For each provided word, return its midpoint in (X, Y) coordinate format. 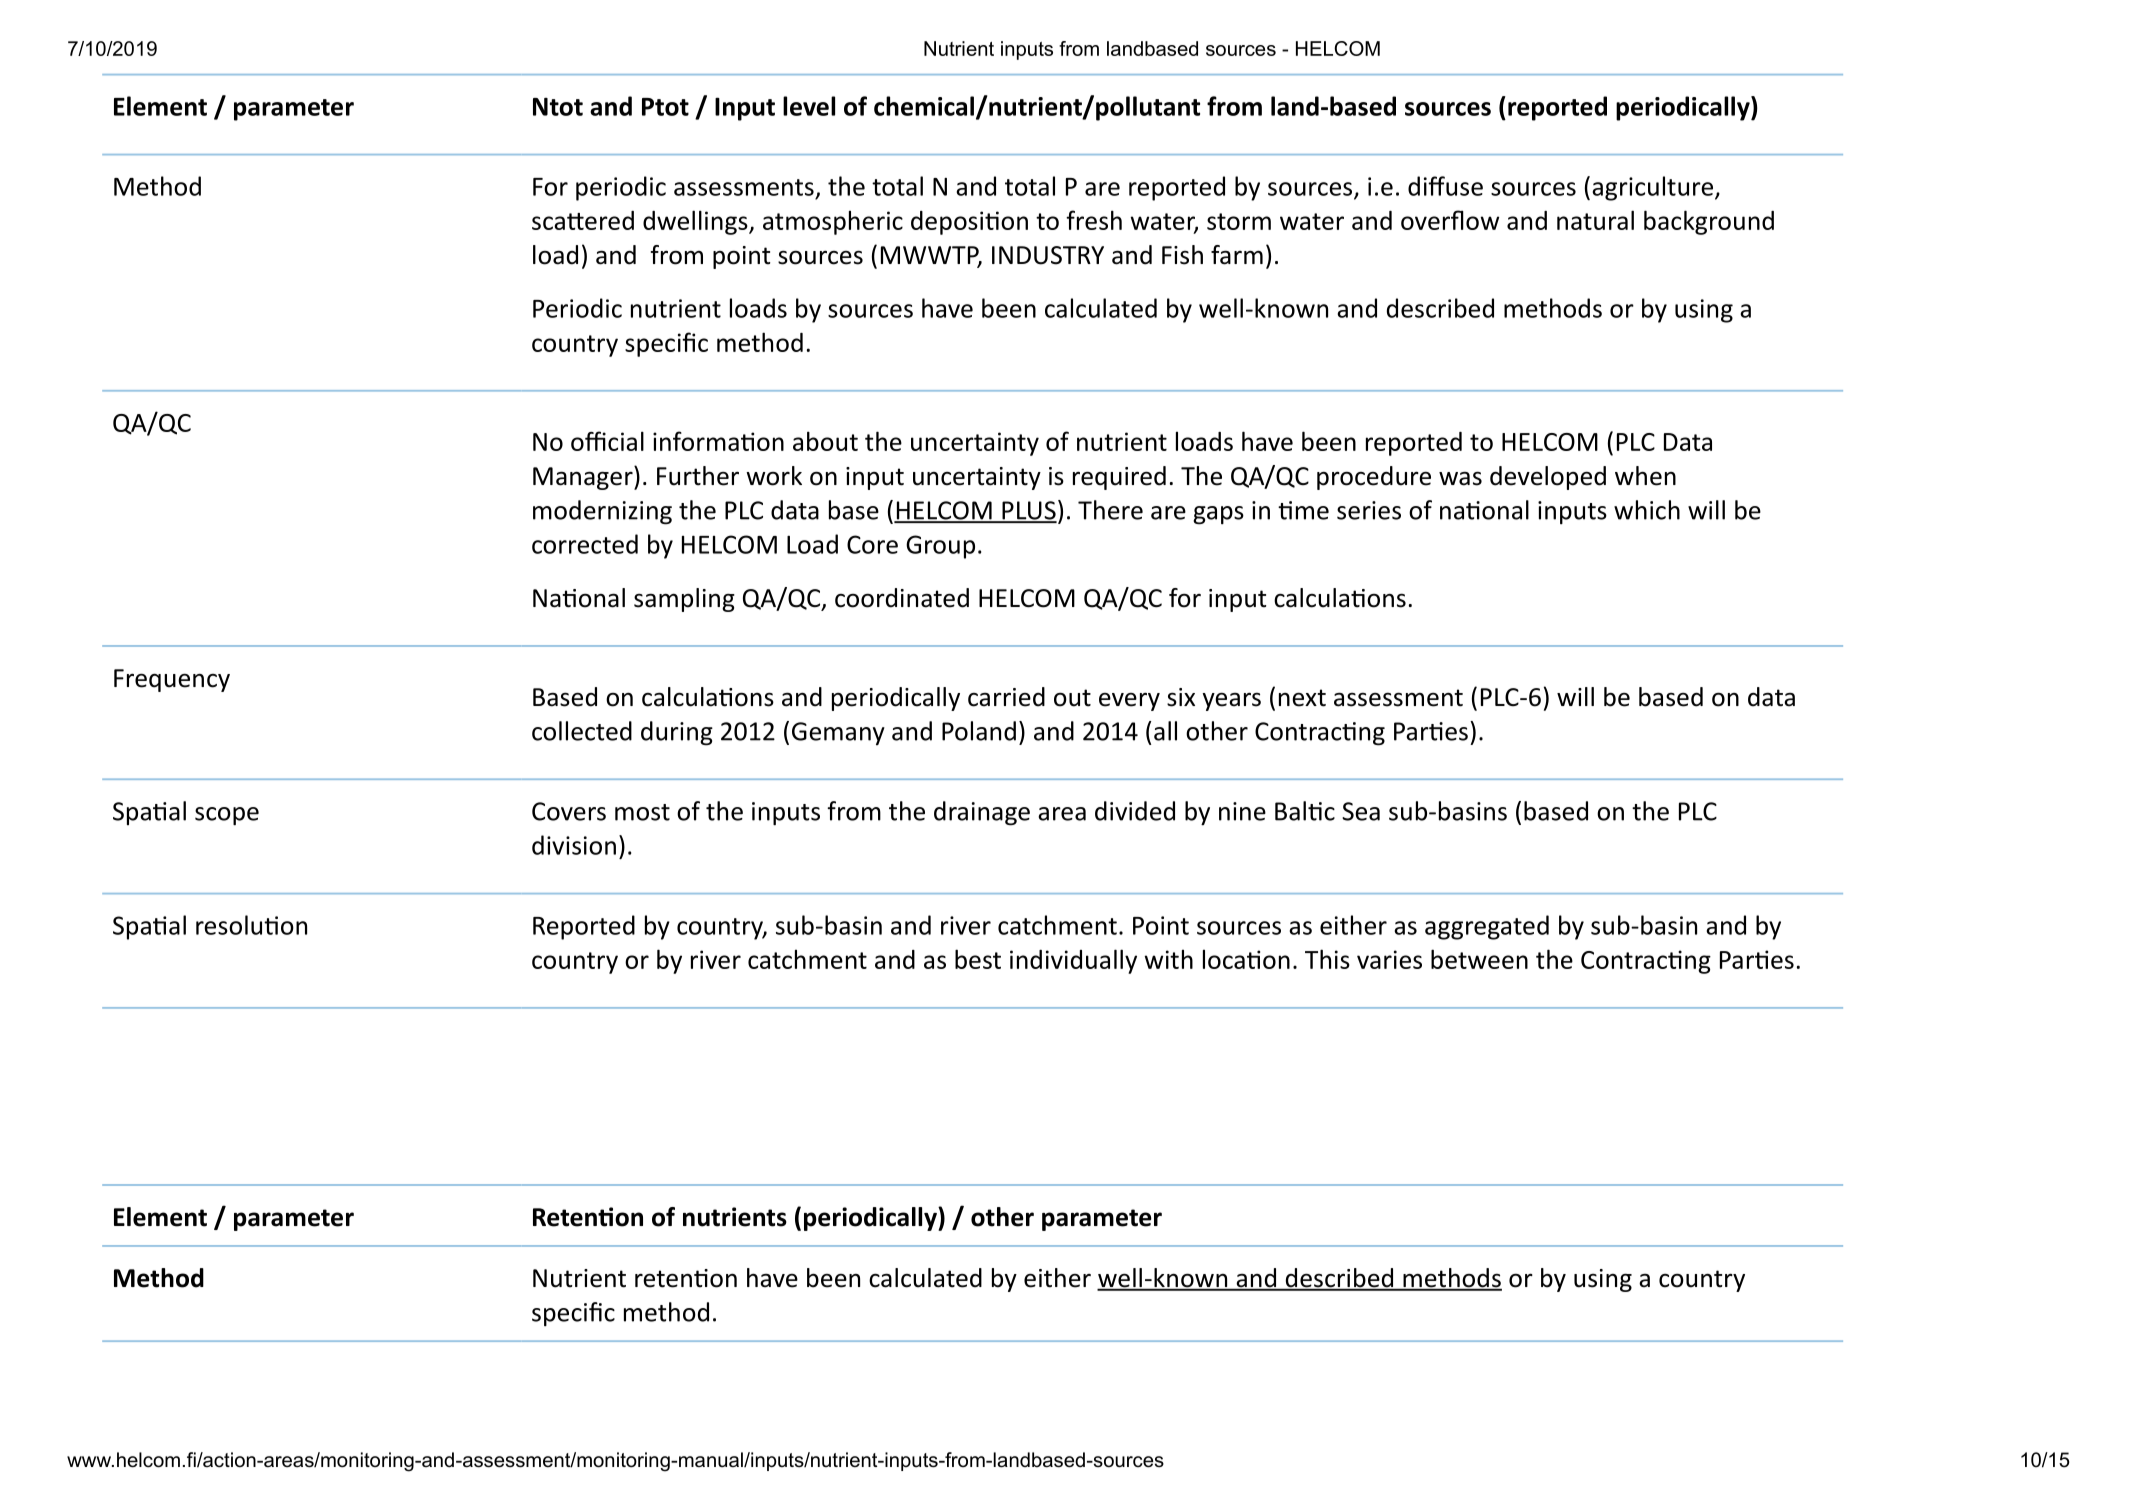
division (574, 845)
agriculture (1652, 188)
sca (548, 223)
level (809, 106)
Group (940, 547)
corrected (585, 544)
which (1647, 510)
